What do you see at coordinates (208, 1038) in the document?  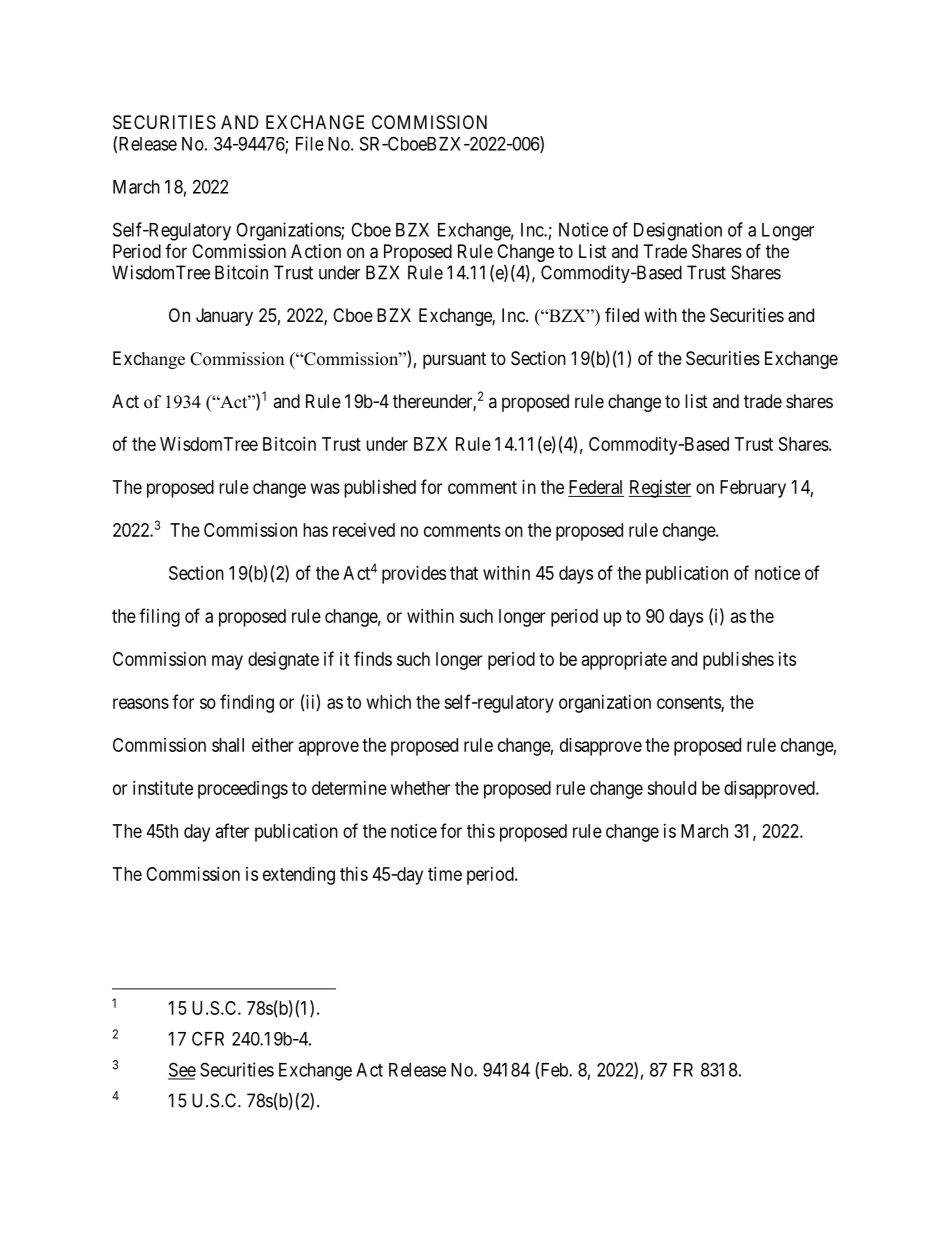 I see `CFR` at bounding box center [208, 1038].
